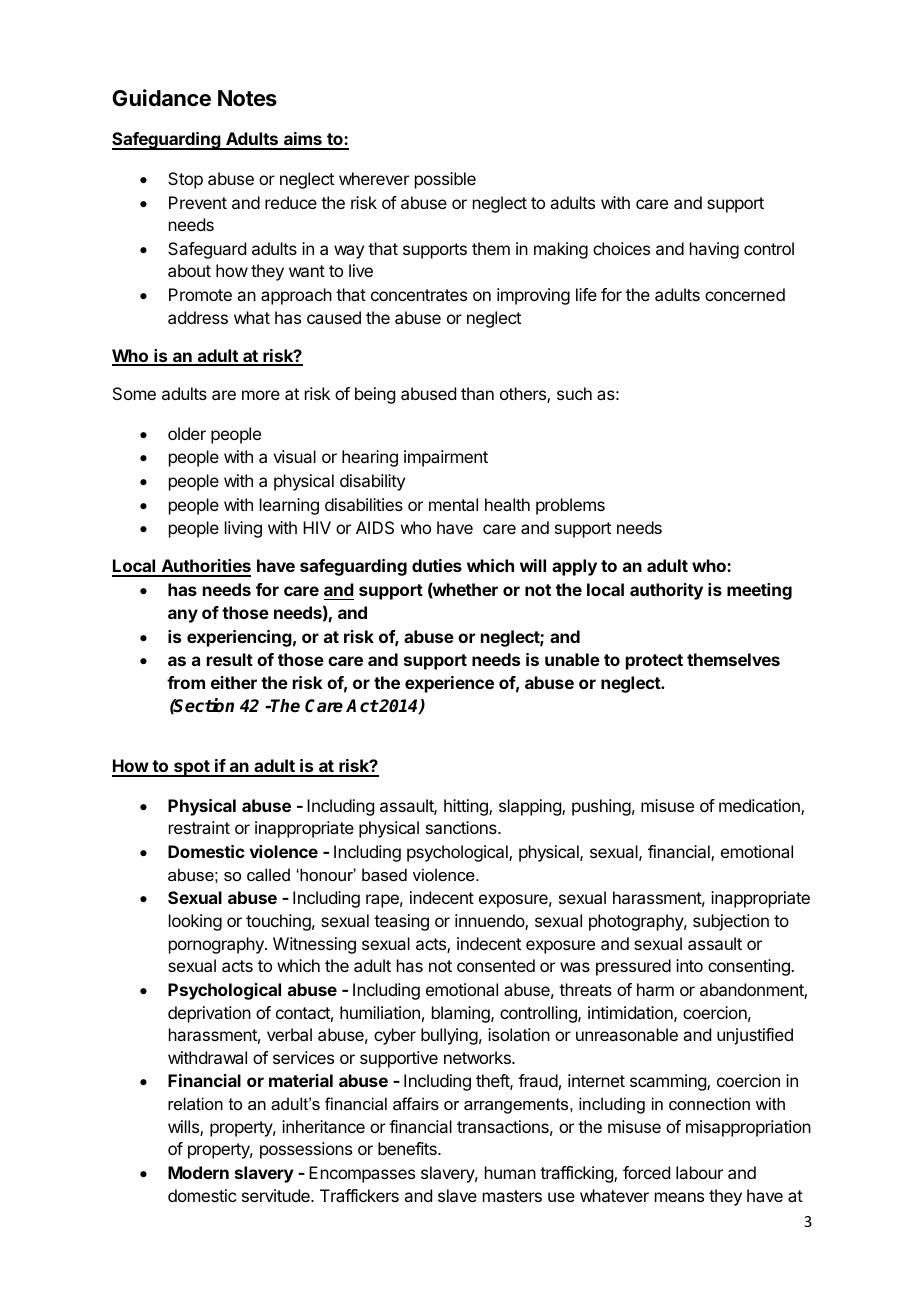  I want to click on result, so click(230, 659).
